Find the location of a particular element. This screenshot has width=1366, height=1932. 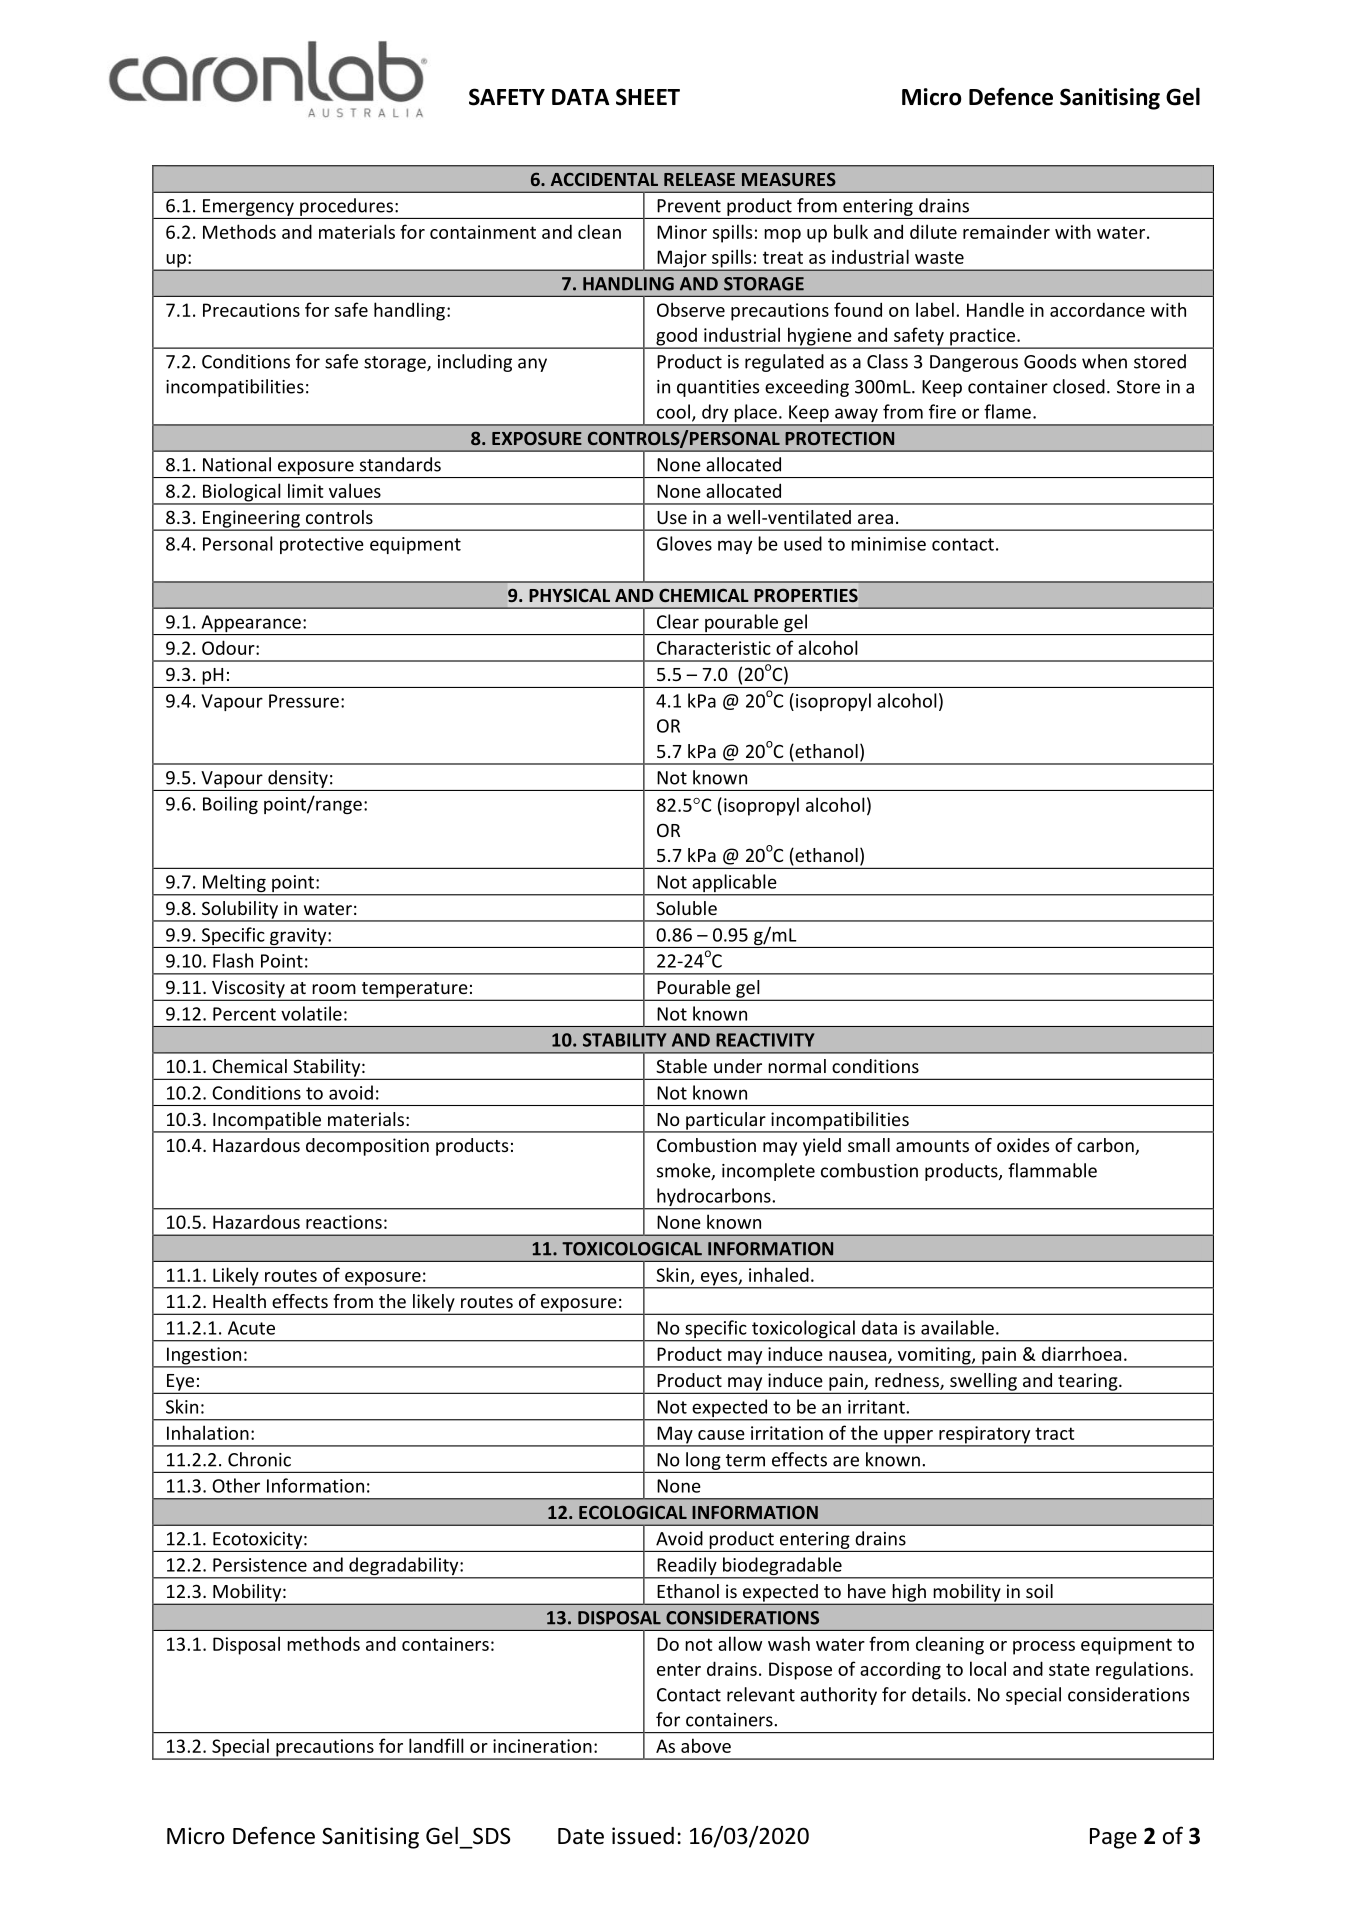

procedures is located at coordinates (346, 207).
